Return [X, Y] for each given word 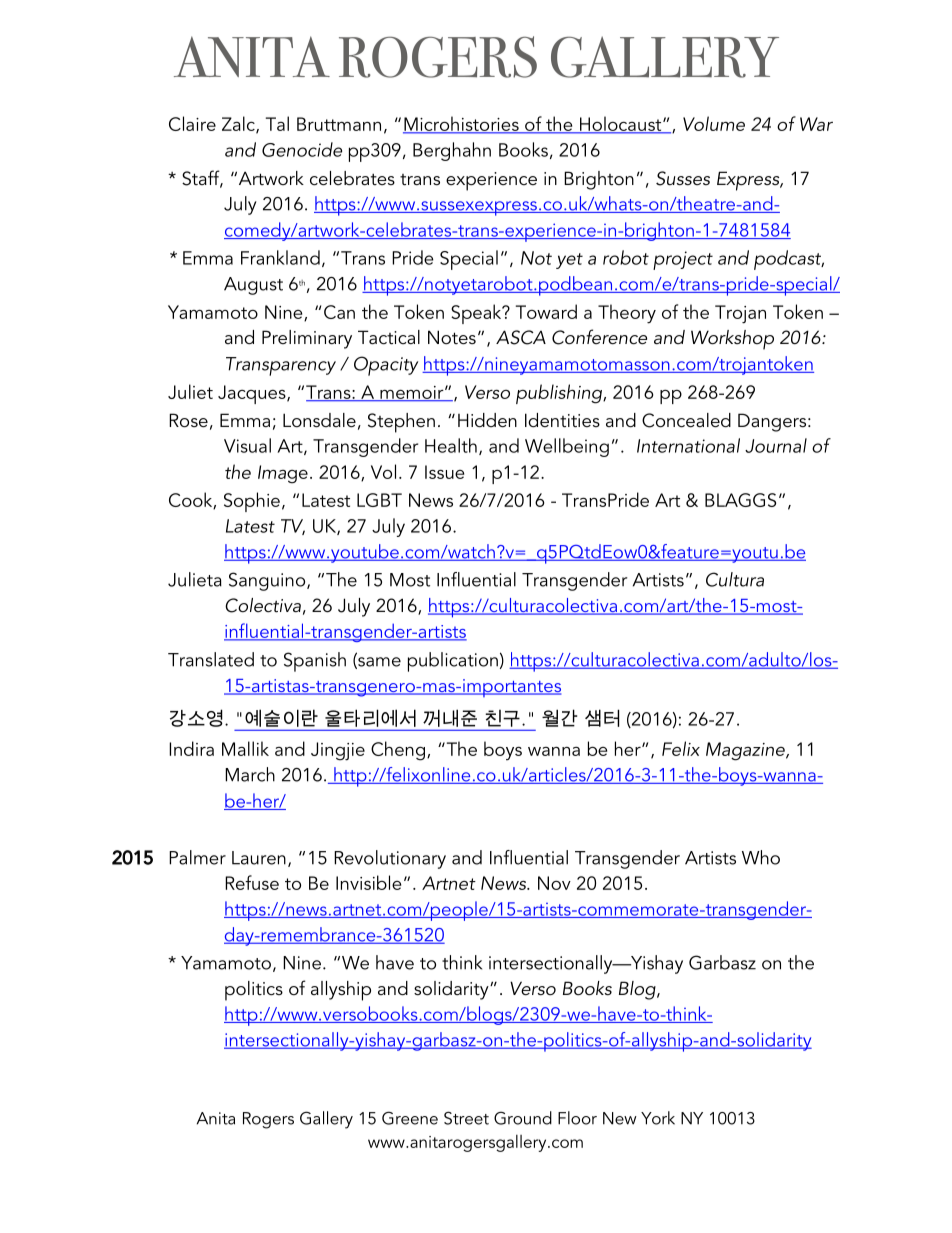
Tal [277, 123]
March [250, 774]
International [688, 445]
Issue [444, 472]
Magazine [746, 751]
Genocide [302, 149]
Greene [410, 1118]
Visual [247, 445]
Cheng [398, 751]
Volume [714, 123]
